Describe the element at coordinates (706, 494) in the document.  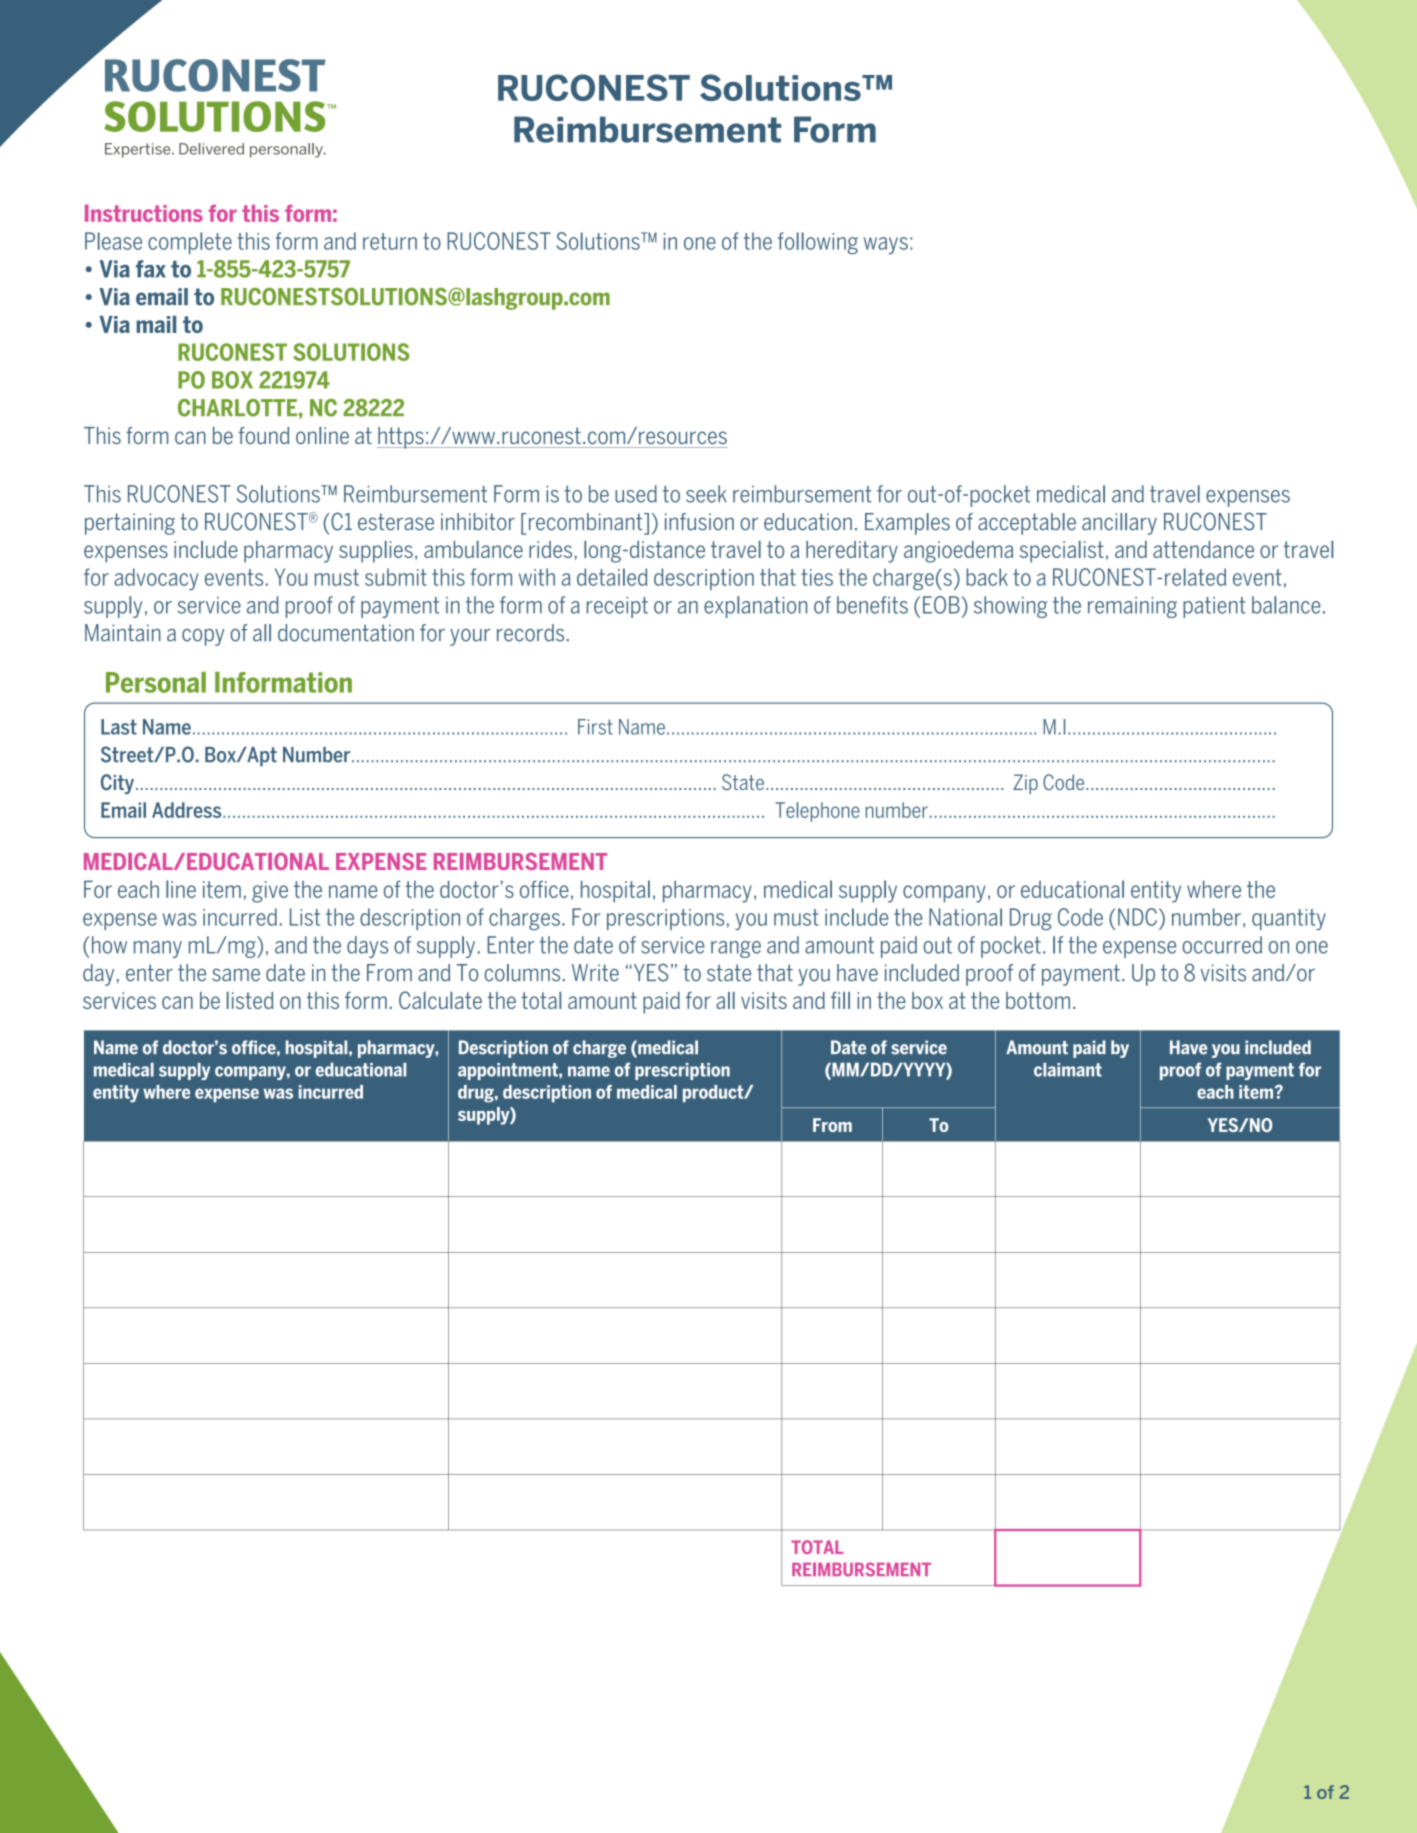
I see `seek` at that location.
